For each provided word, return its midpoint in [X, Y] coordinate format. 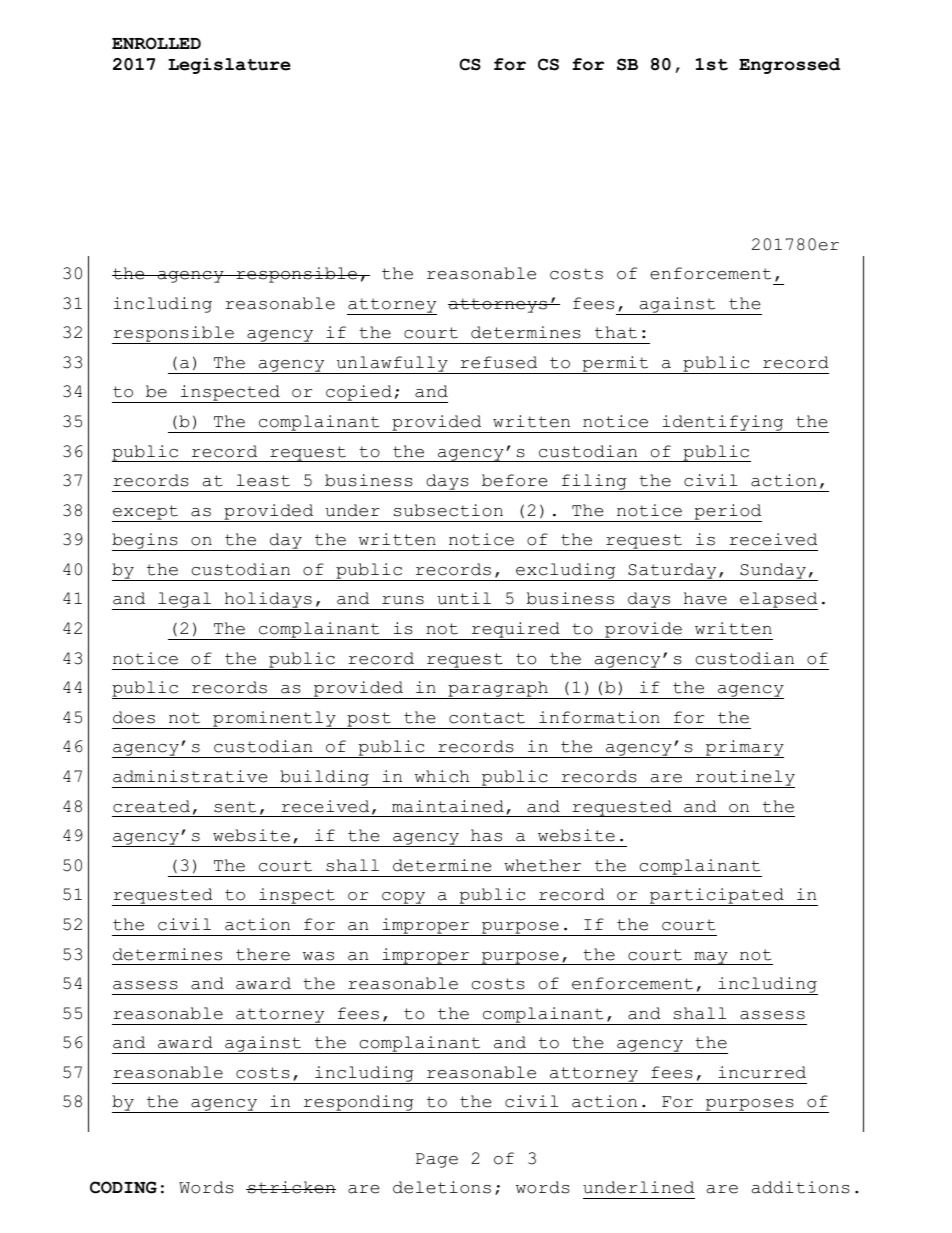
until [464, 598]
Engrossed [789, 66]
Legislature [229, 66]
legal [185, 601]
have [705, 598]
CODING [123, 1187]
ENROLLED [156, 43]
